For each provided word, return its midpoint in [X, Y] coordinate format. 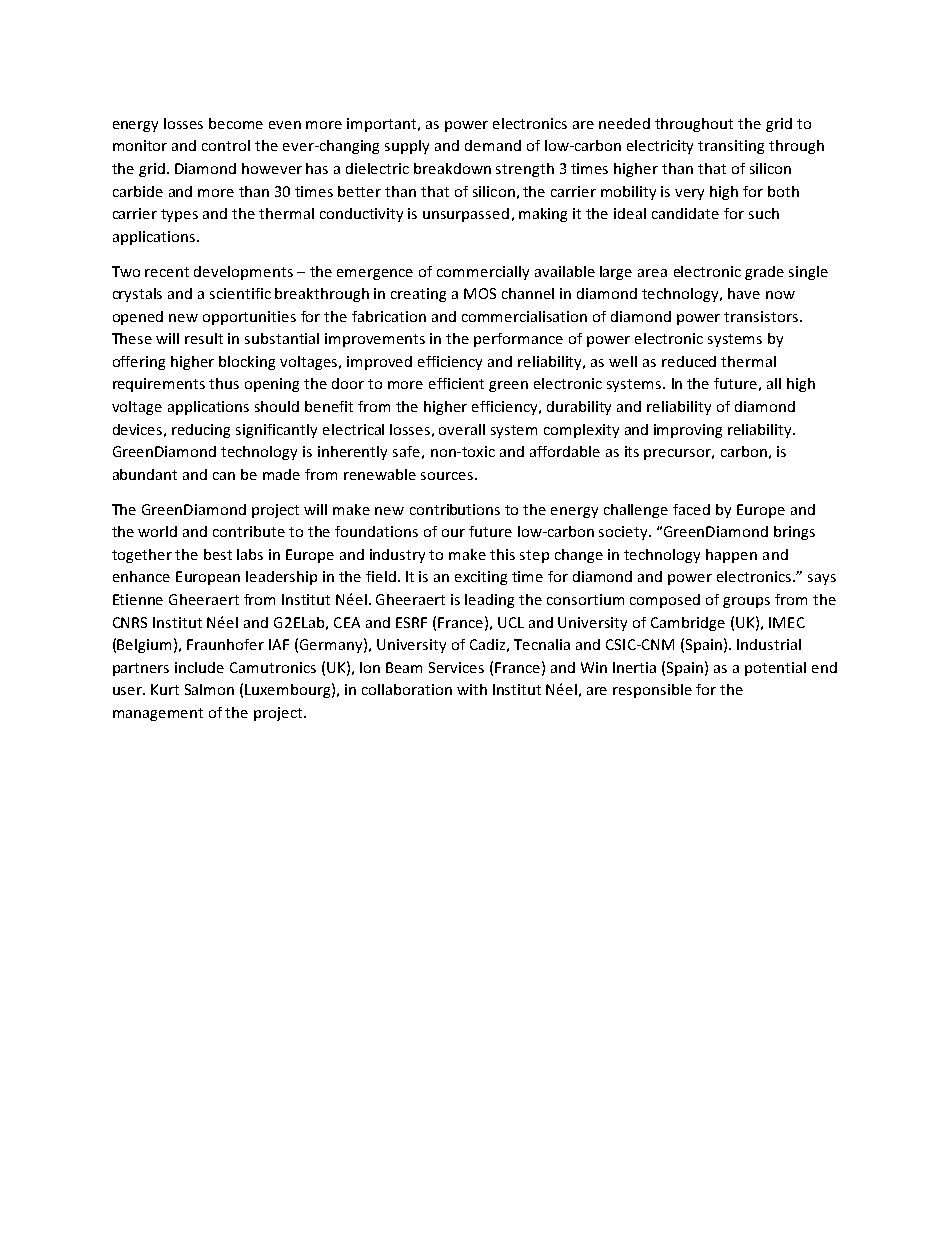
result [204, 338]
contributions [455, 509]
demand [493, 145]
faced [691, 509]
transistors [762, 316]
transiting [731, 147]
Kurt [165, 689]
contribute [249, 531]
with [472, 689]
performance [518, 340]
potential [775, 669]
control [226, 145]
